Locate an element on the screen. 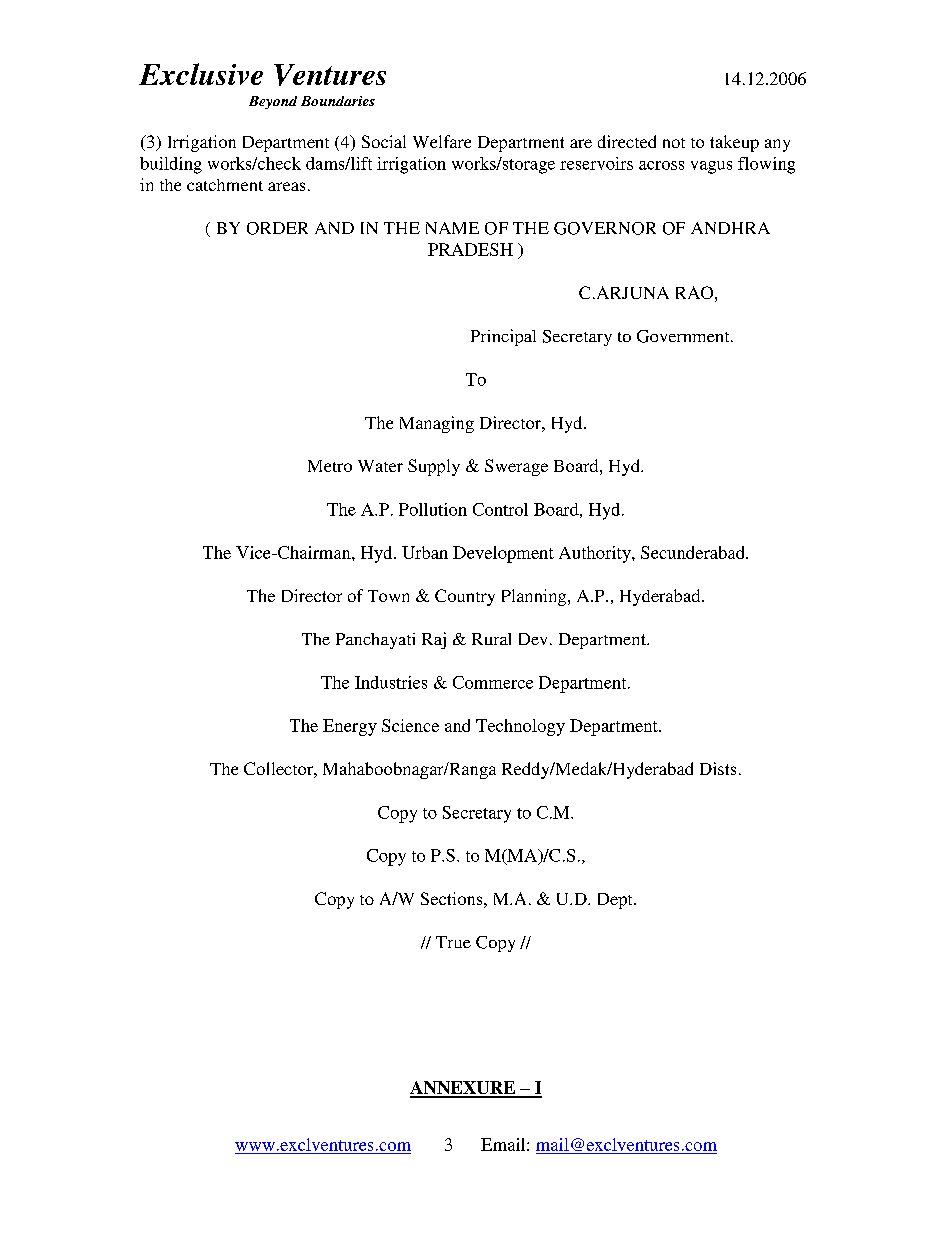 The width and height of the screenshot is (952, 1233). Dept is located at coordinates (616, 901).
